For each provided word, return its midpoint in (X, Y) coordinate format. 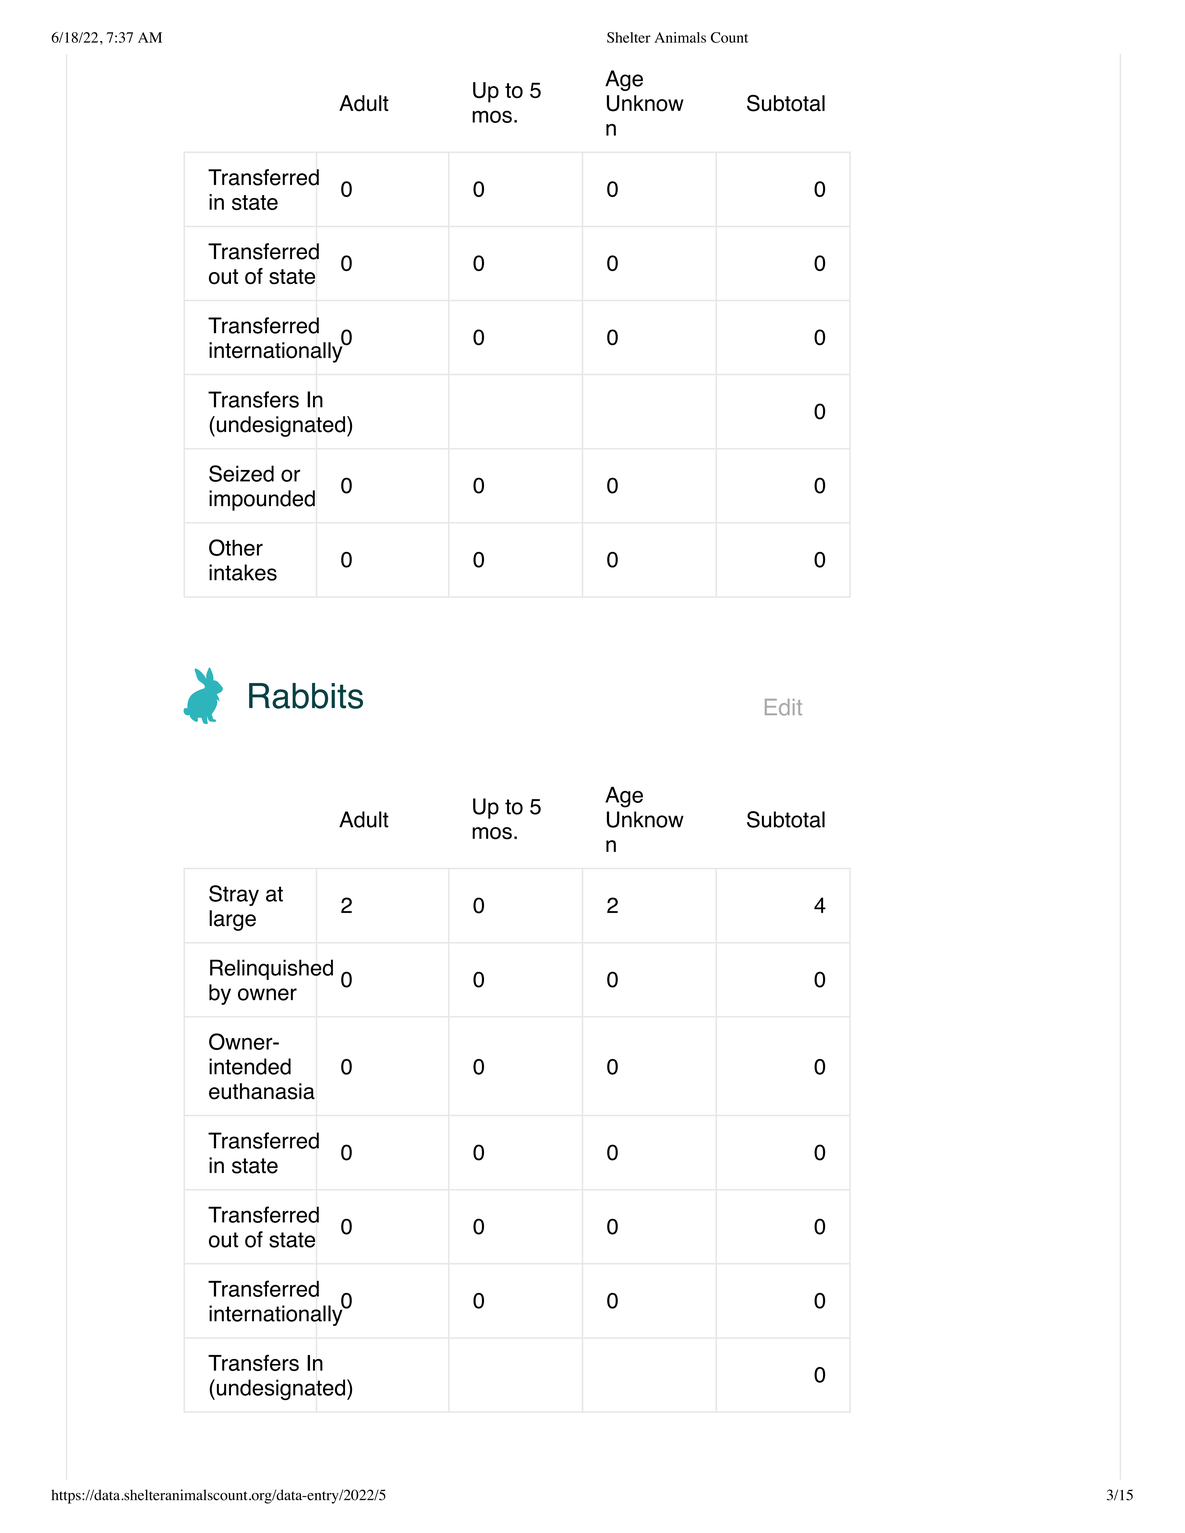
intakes (243, 572)
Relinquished (271, 969)
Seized (241, 473)
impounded (262, 500)
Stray (234, 895)
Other (236, 547)
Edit (783, 707)
